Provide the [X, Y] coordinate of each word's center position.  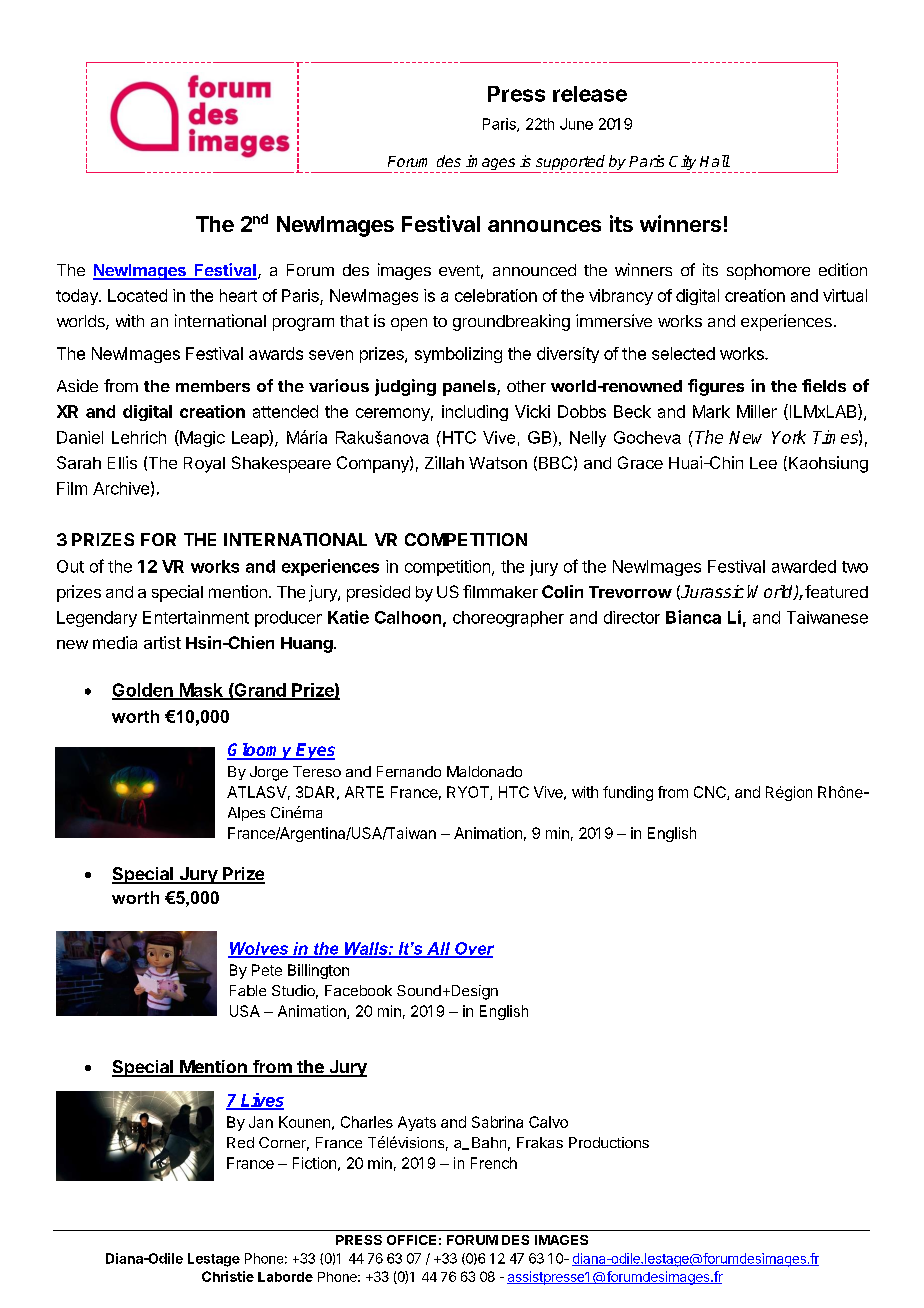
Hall [715, 161]
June [576, 124]
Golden [143, 691]
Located [137, 295]
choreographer [508, 619]
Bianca [693, 617]
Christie [228, 1276]
